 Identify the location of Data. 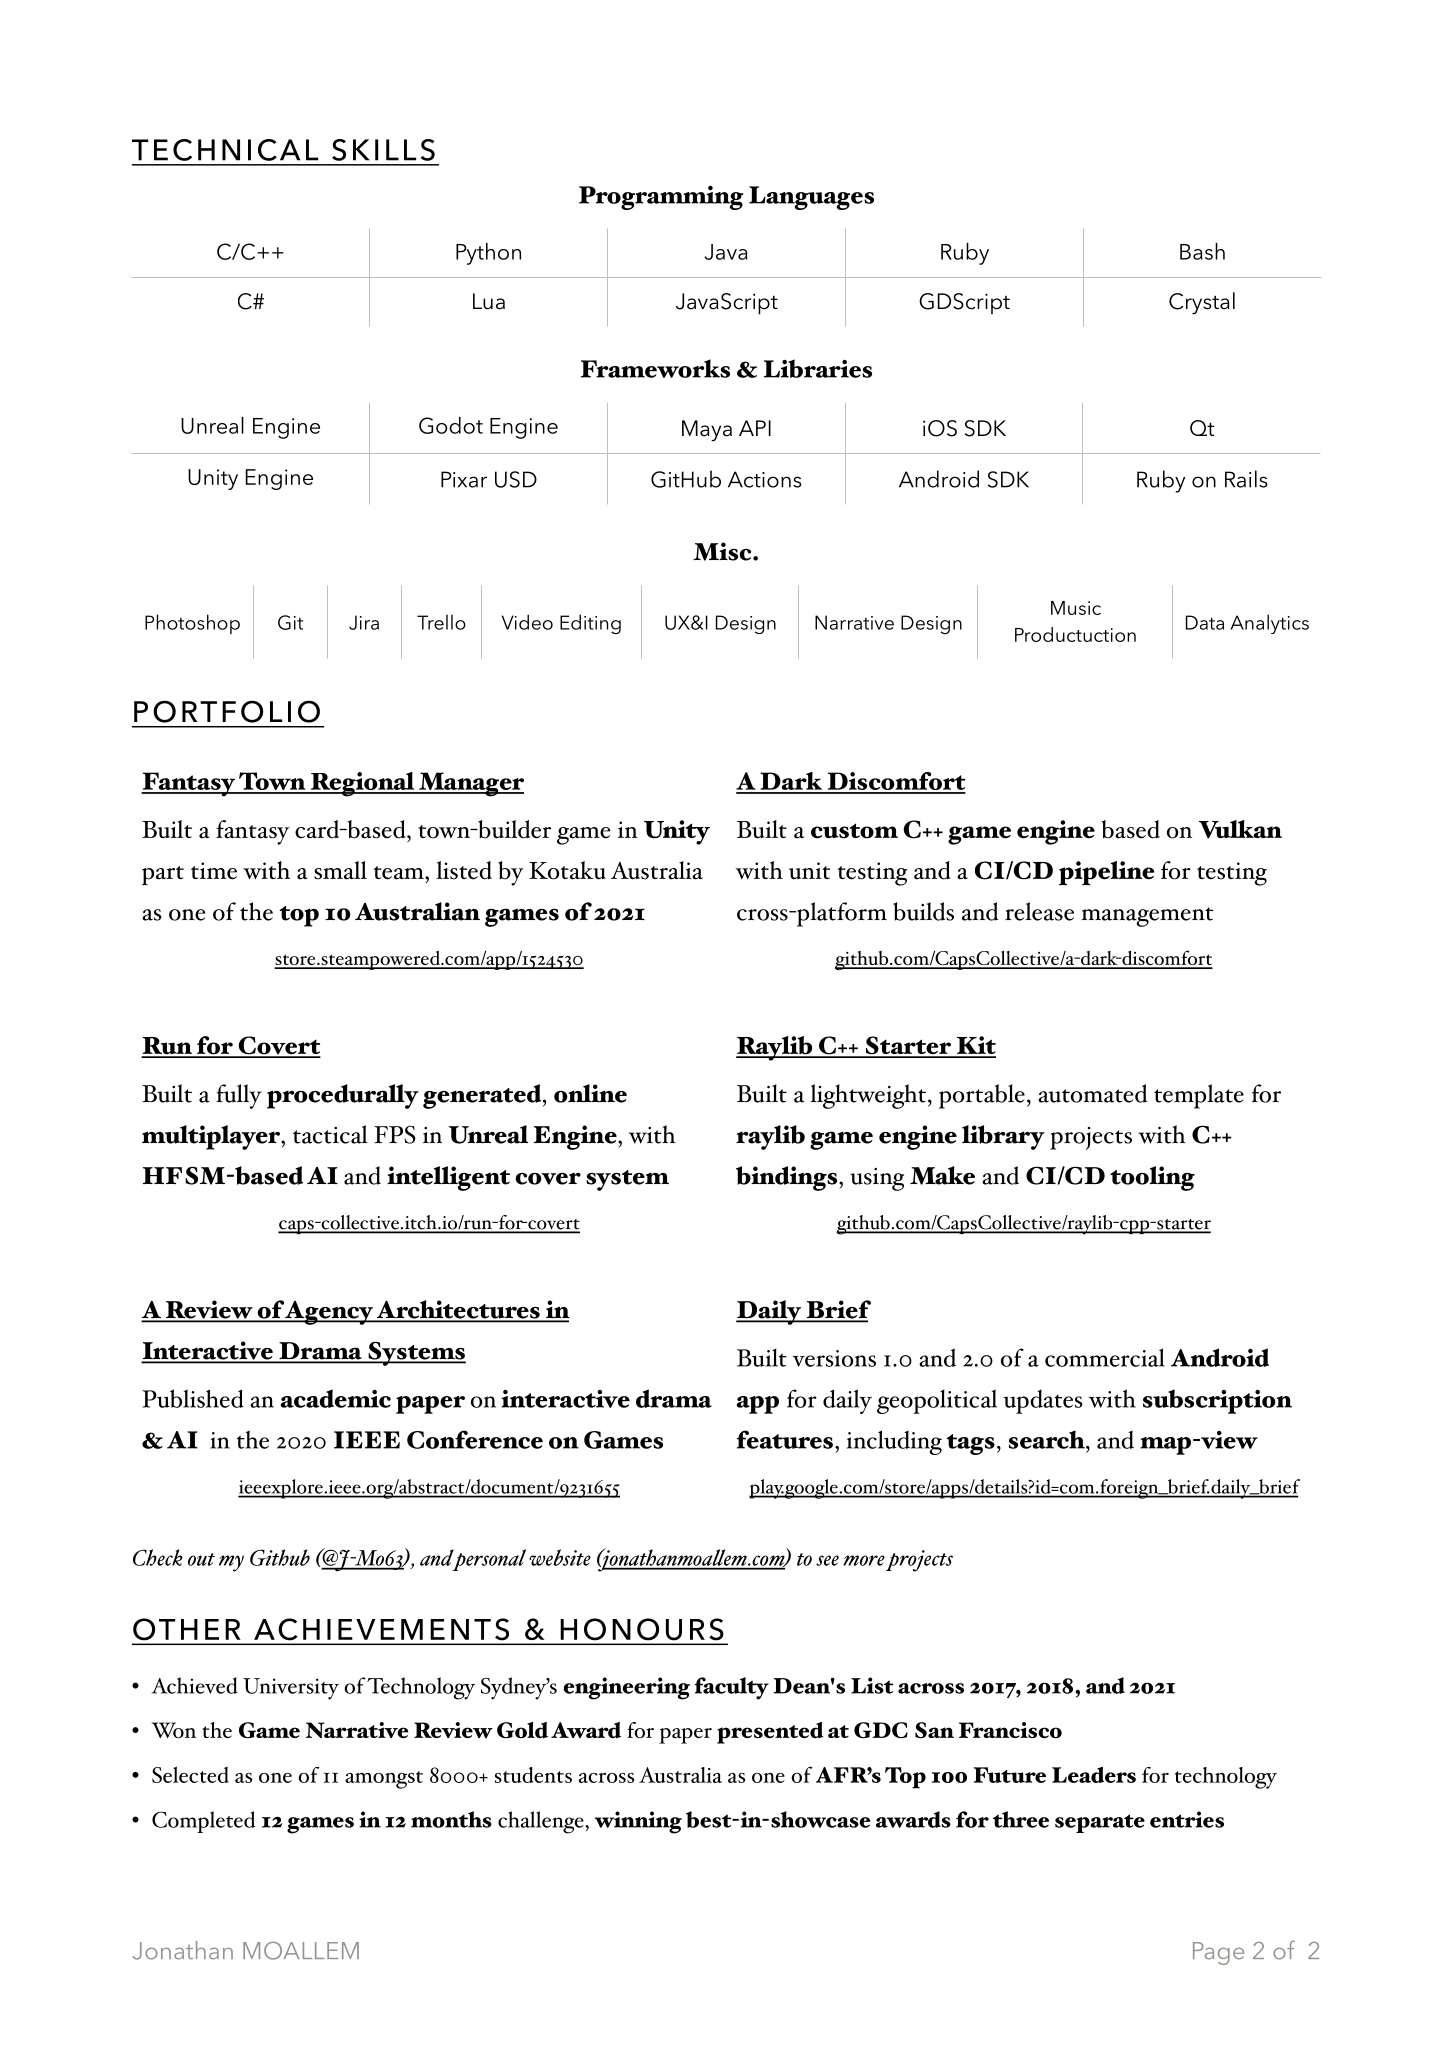
(1205, 622).
